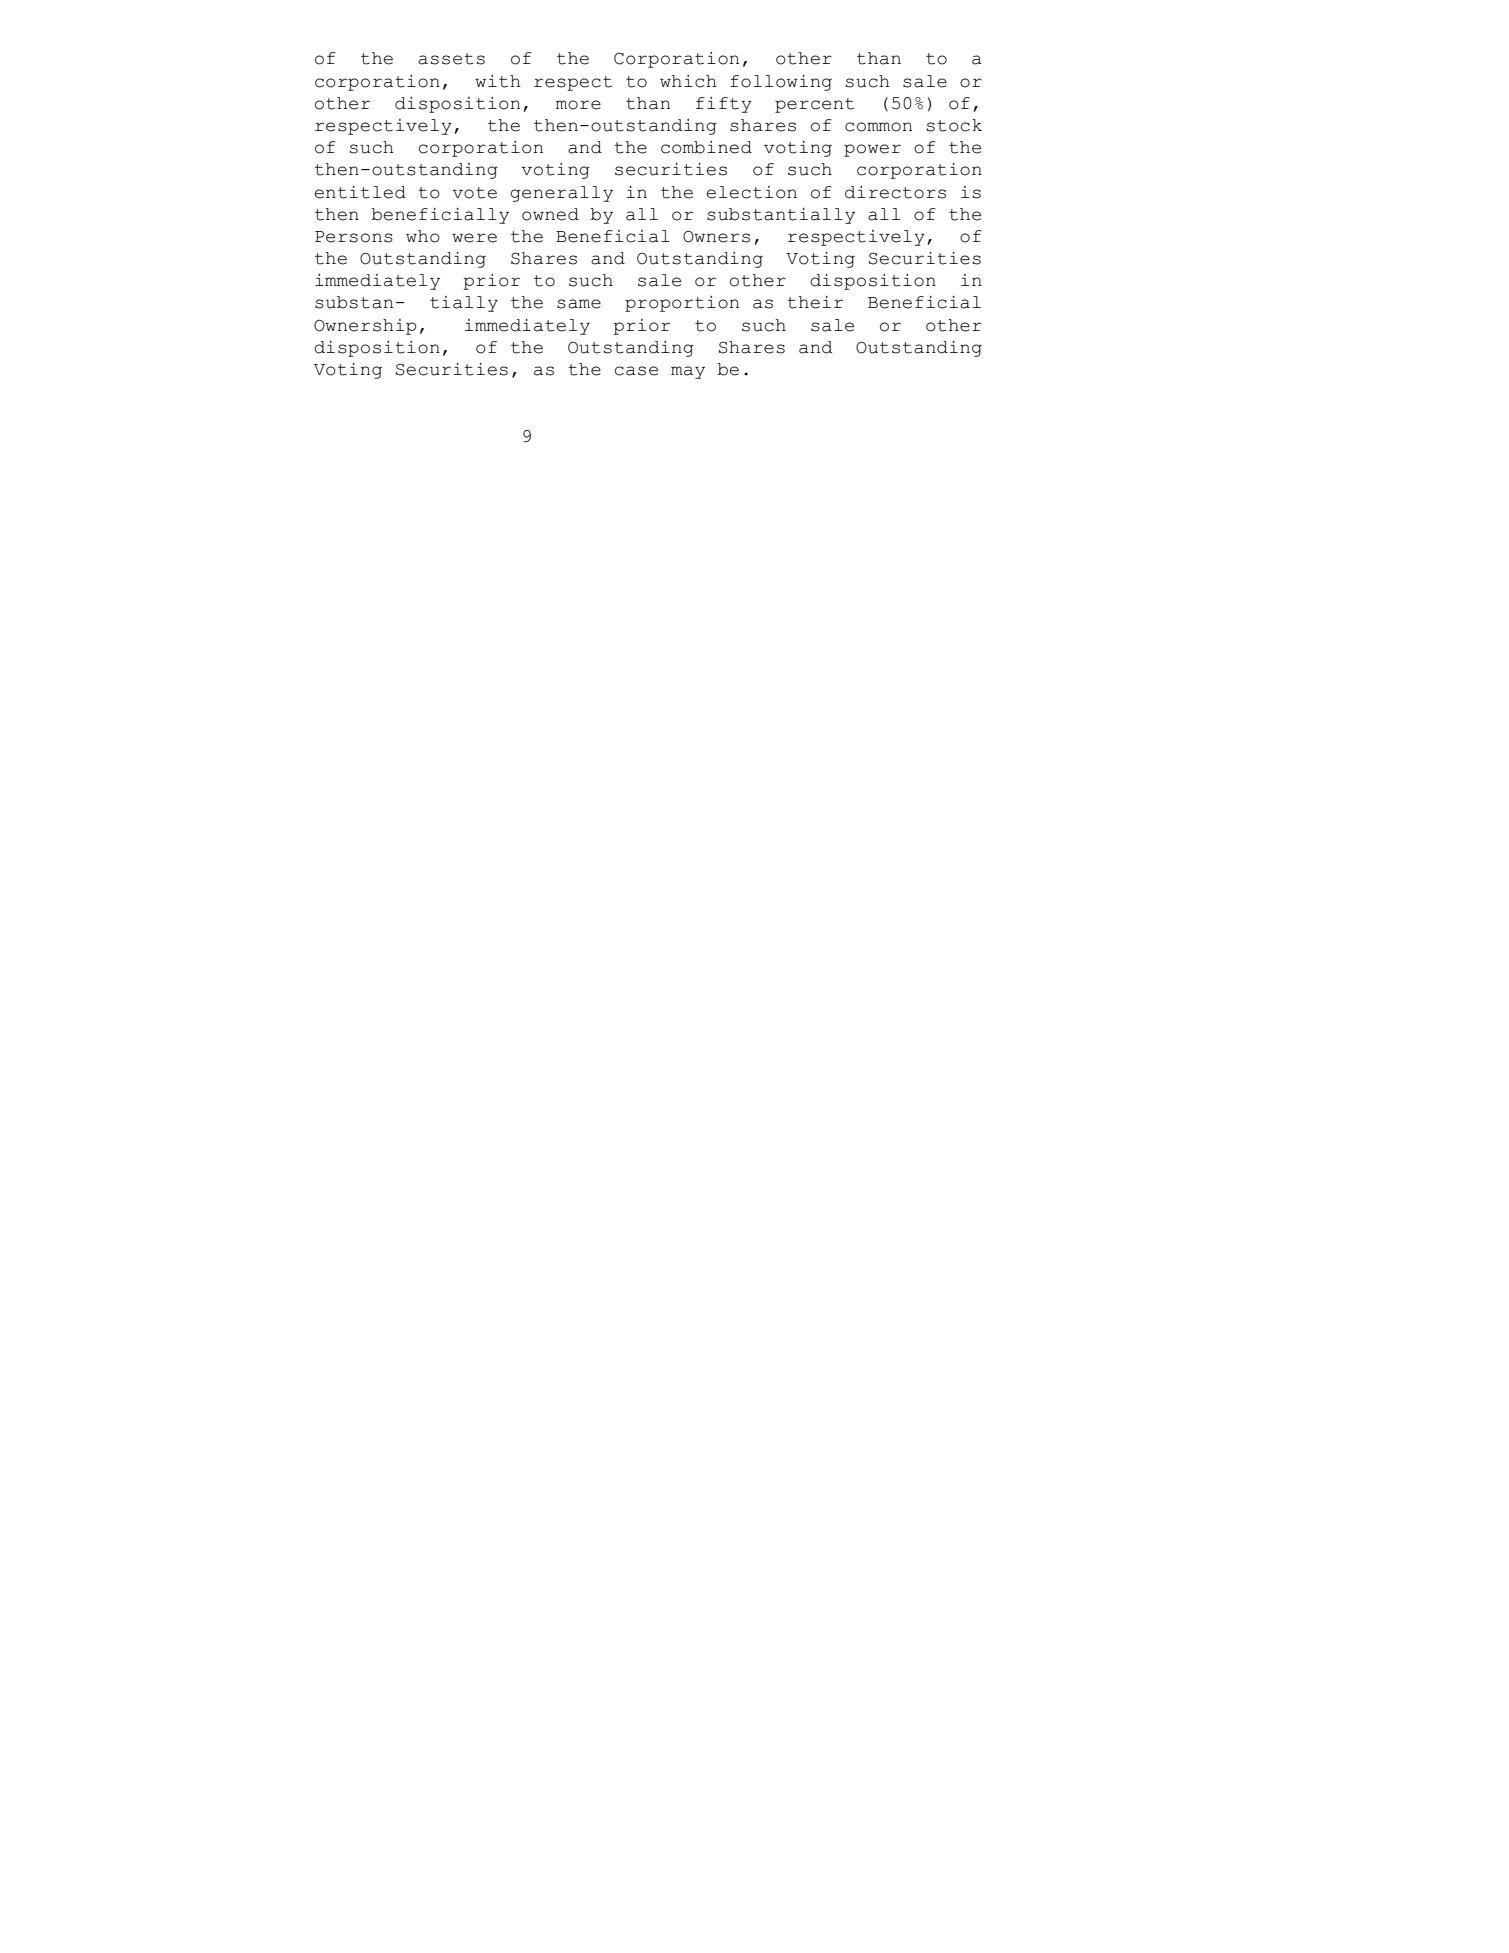 This document has height=1953, width=1509. I want to click on same, so click(579, 304).
